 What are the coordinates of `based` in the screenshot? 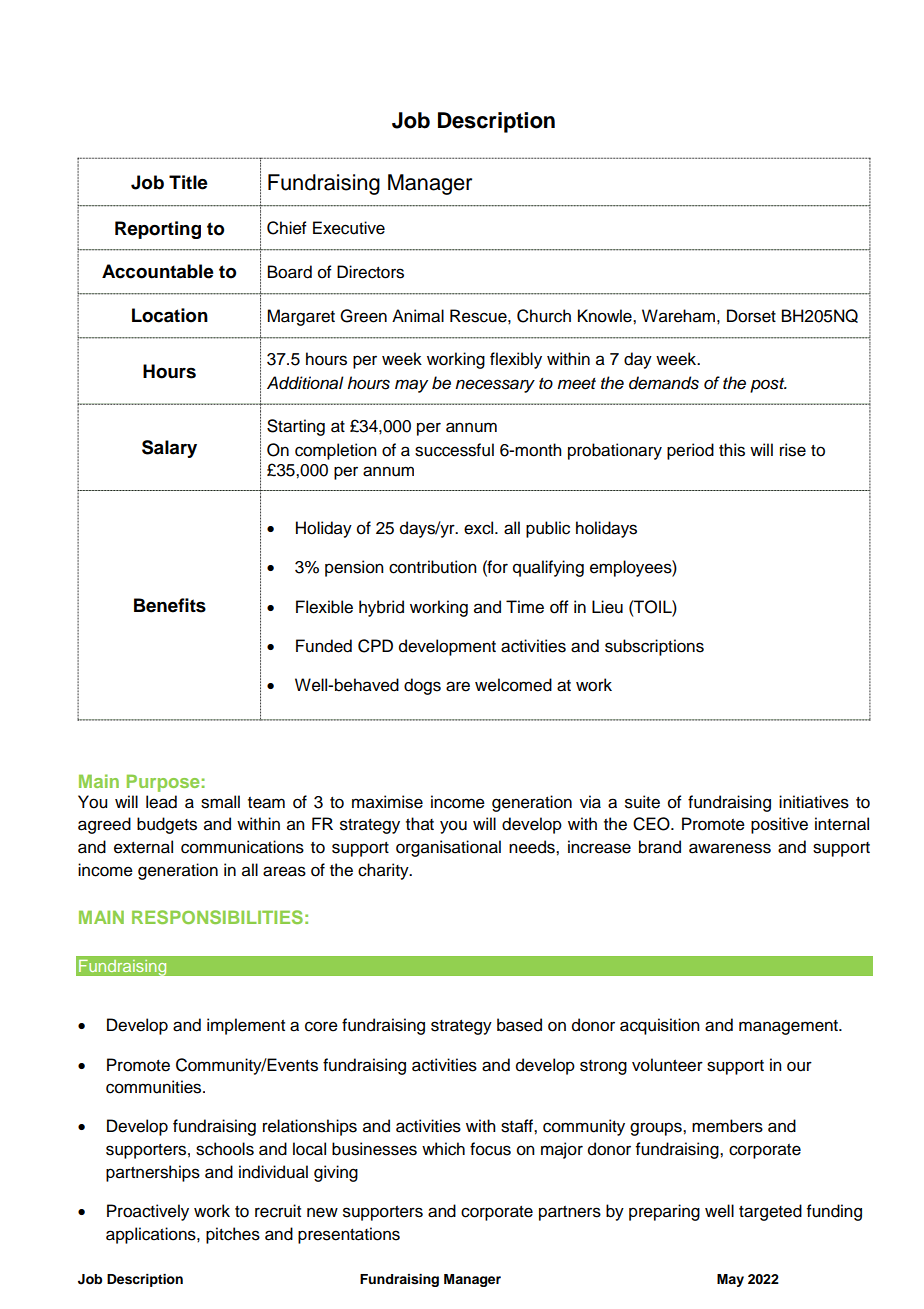 It's located at (519, 1025).
